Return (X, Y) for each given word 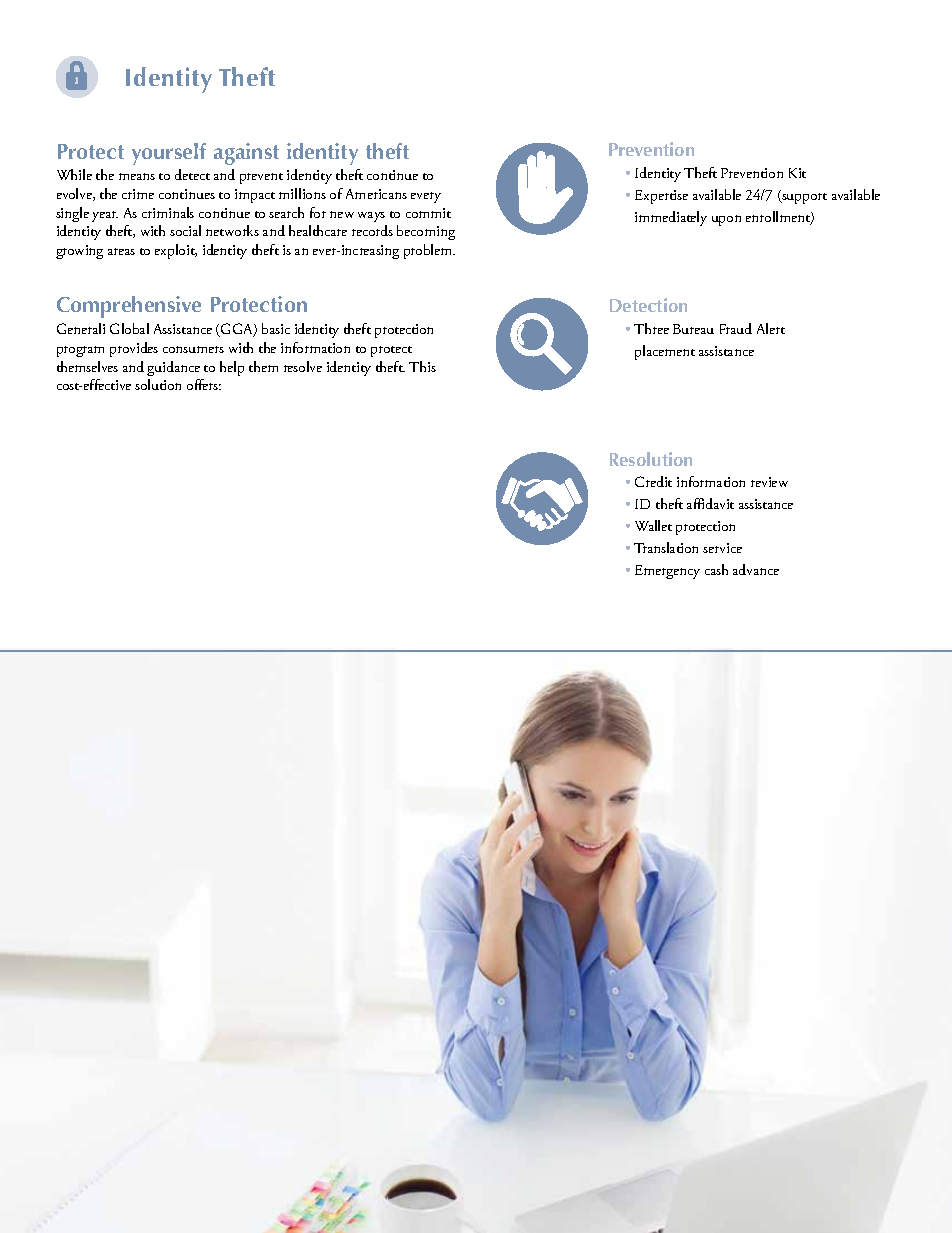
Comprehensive (129, 307)
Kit (797, 173)
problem (429, 251)
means (137, 176)
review (769, 482)
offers (204, 384)
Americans (376, 194)
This (422, 366)
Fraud (736, 328)
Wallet (653, 525)
